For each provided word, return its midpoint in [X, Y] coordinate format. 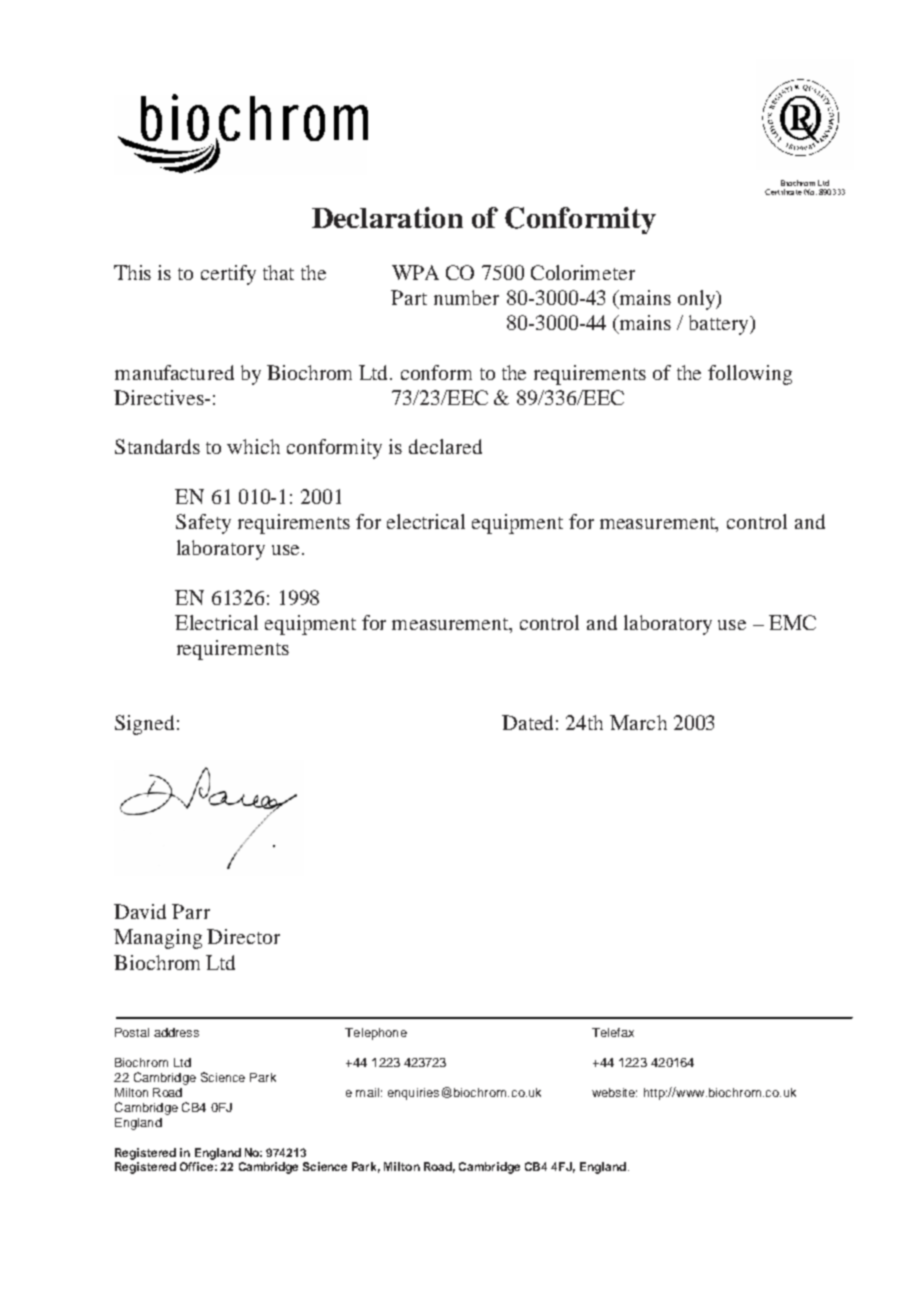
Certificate [783, 192]
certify [228, 275]
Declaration [387, 217]
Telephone [376, 1034]
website [614, 1092]
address [176, 1032]
